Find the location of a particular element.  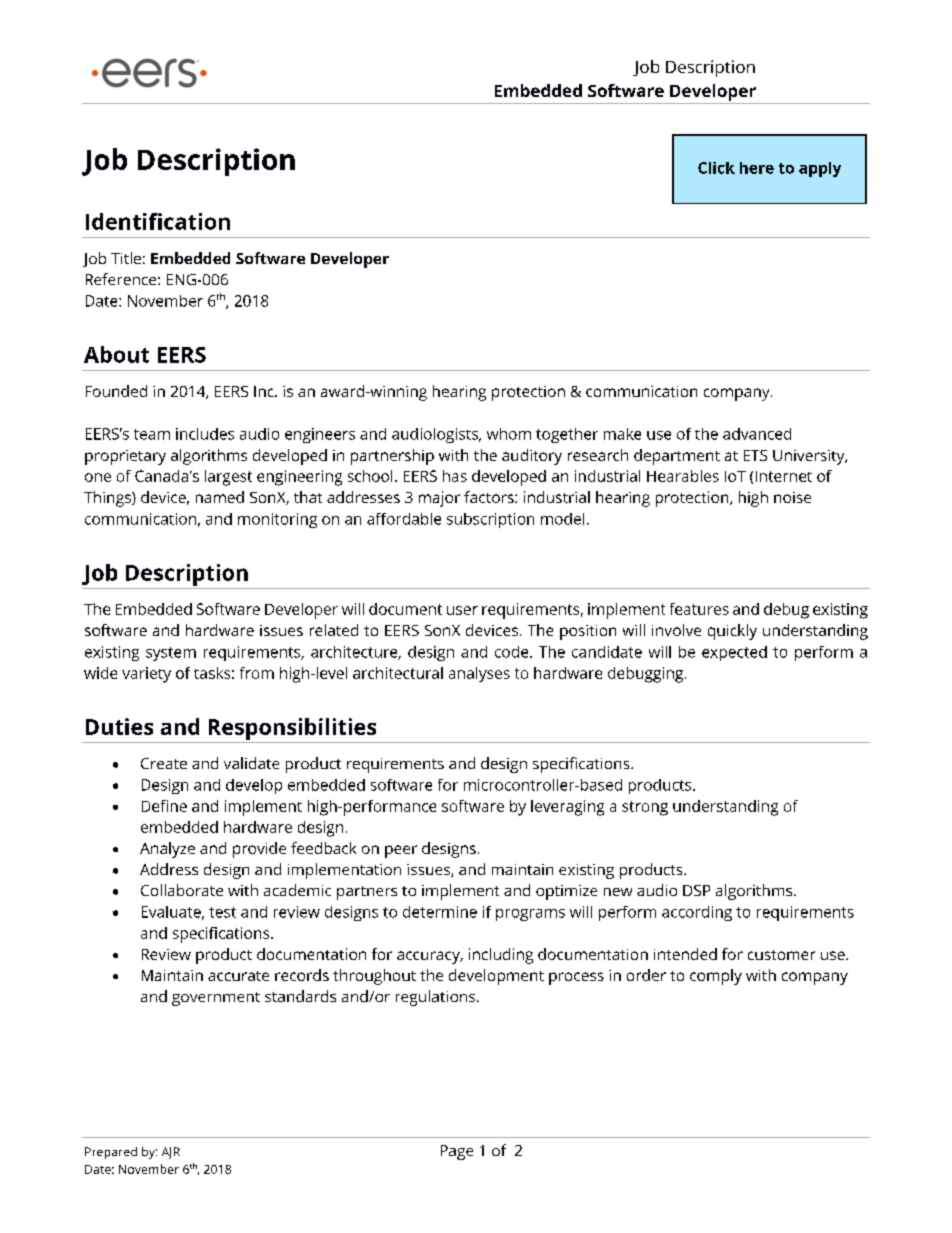

Identification is located at coordinates (158, 221).
